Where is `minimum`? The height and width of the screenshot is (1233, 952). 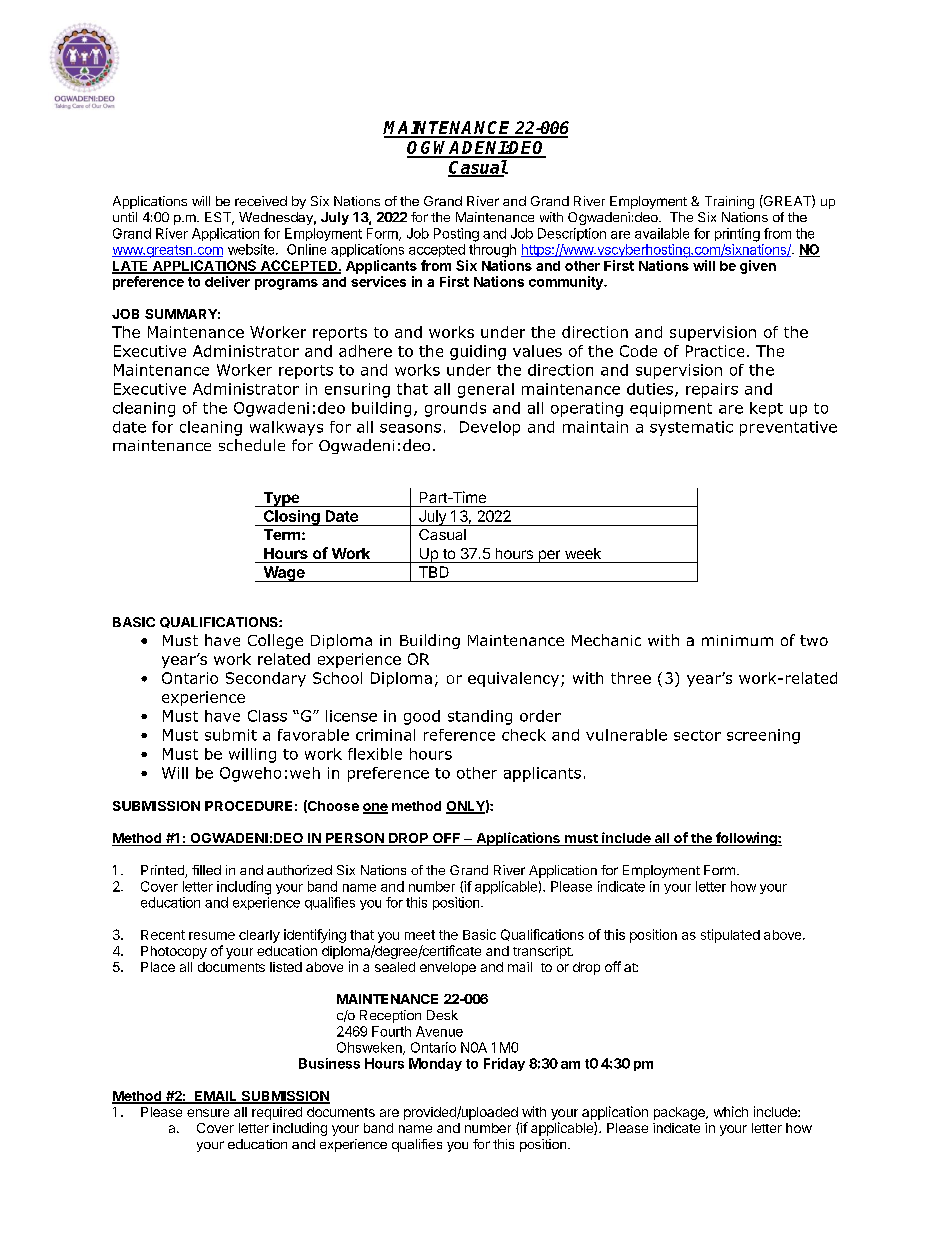
minimum is located at coordinates (737, 640).
